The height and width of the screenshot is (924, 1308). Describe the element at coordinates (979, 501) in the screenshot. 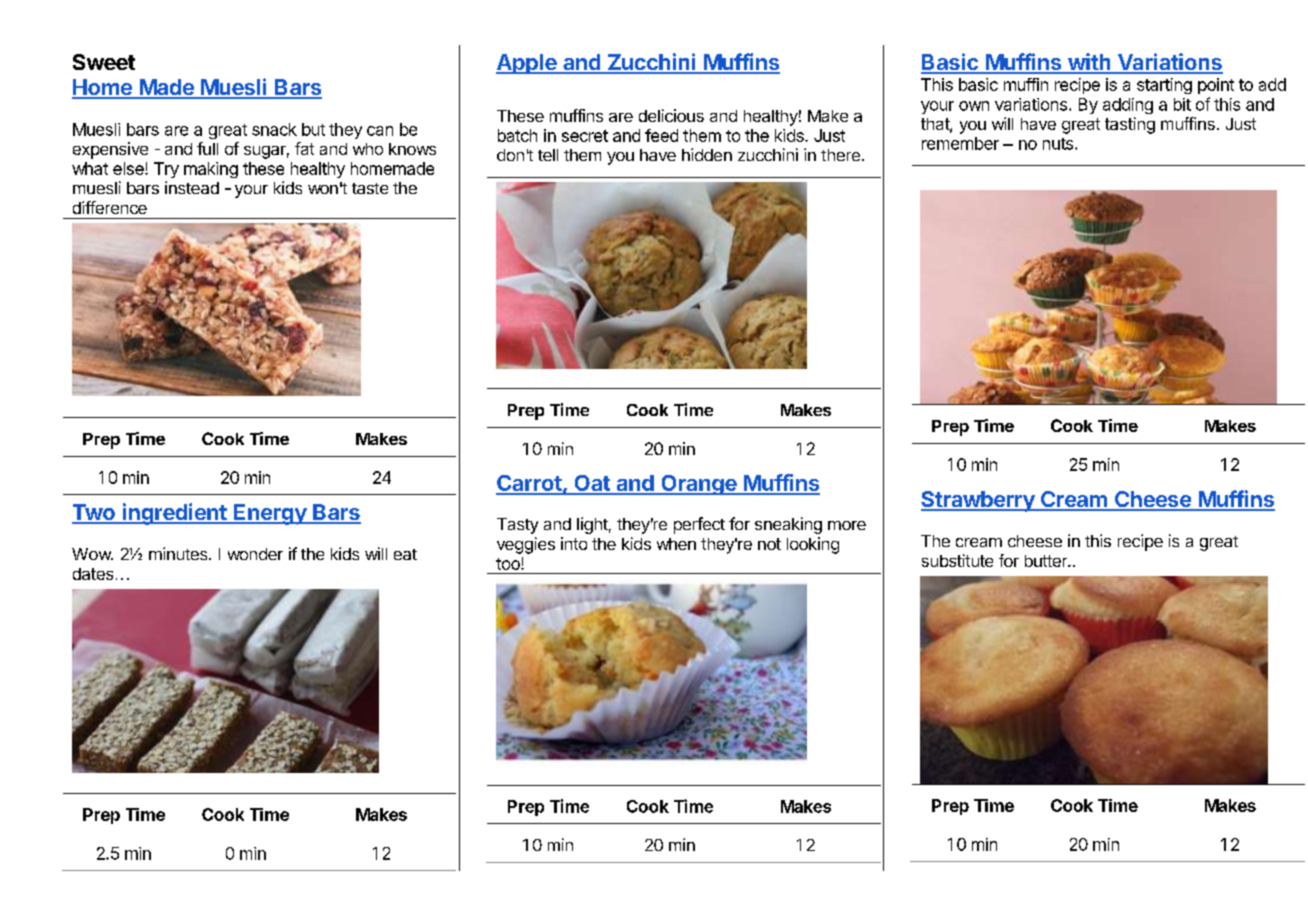

I see `Strawberry` at that location.
